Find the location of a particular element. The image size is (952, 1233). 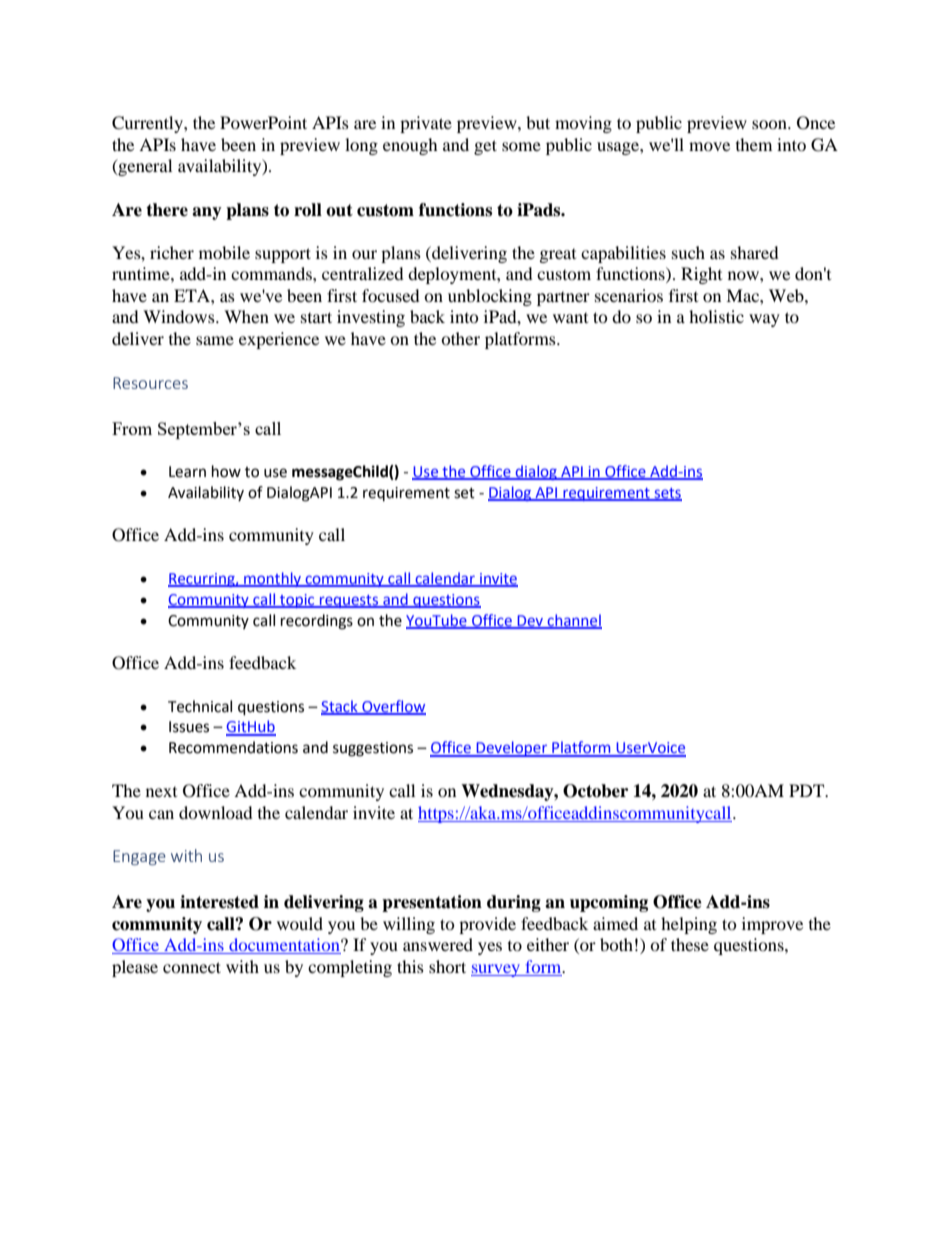

them is located at coordinates (754, 144).
